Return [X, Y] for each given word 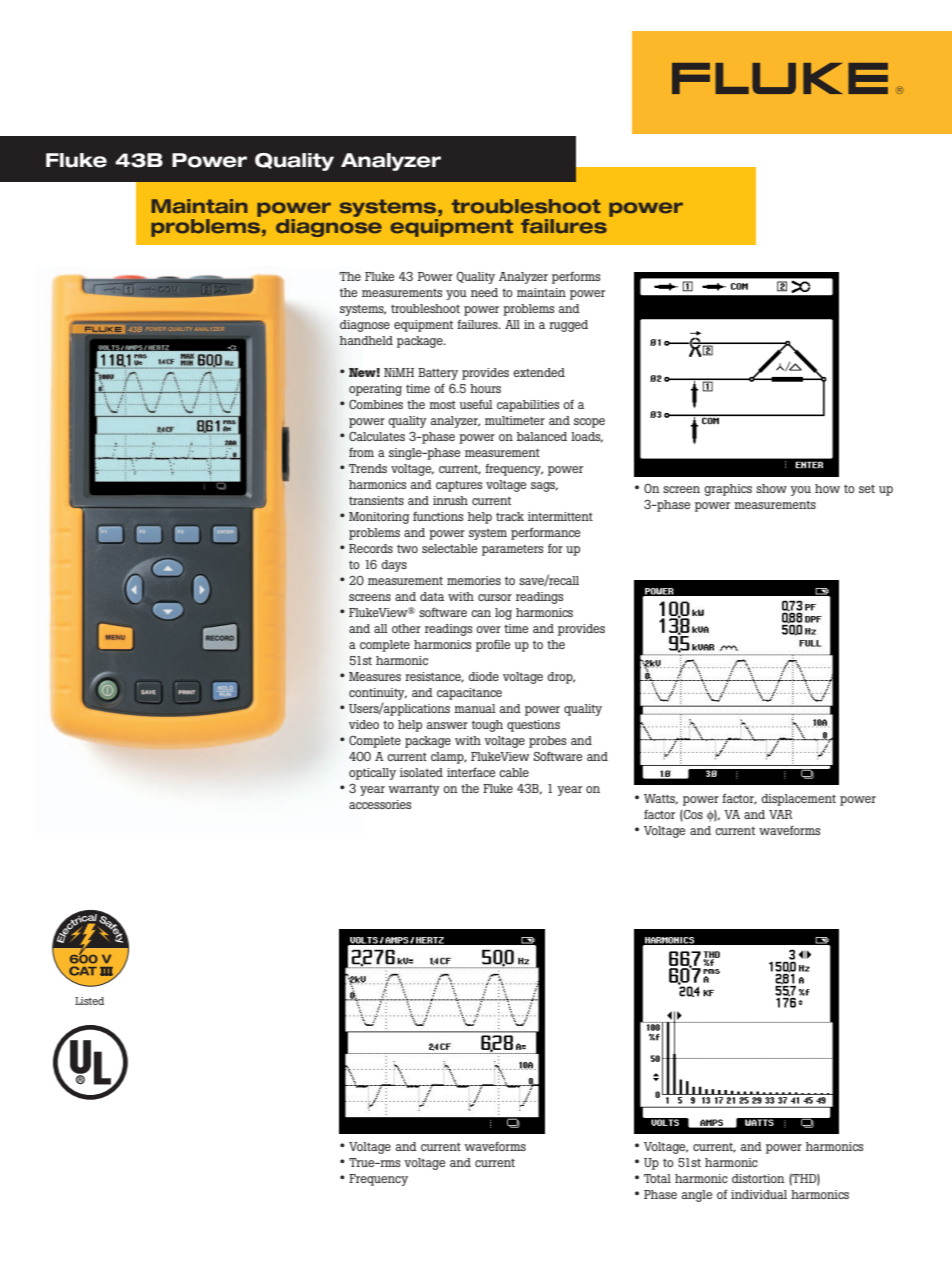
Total [657, 1178]
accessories [380, 804]
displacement [798, 800]
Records [371, 548]
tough [487, 726]
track [510, 516]
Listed [89, 1001]
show [771, 488]
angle [697, 1196]
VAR [780, 814]
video [364, 724]
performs [576, 278]
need [484, 292]
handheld [366, 340]
